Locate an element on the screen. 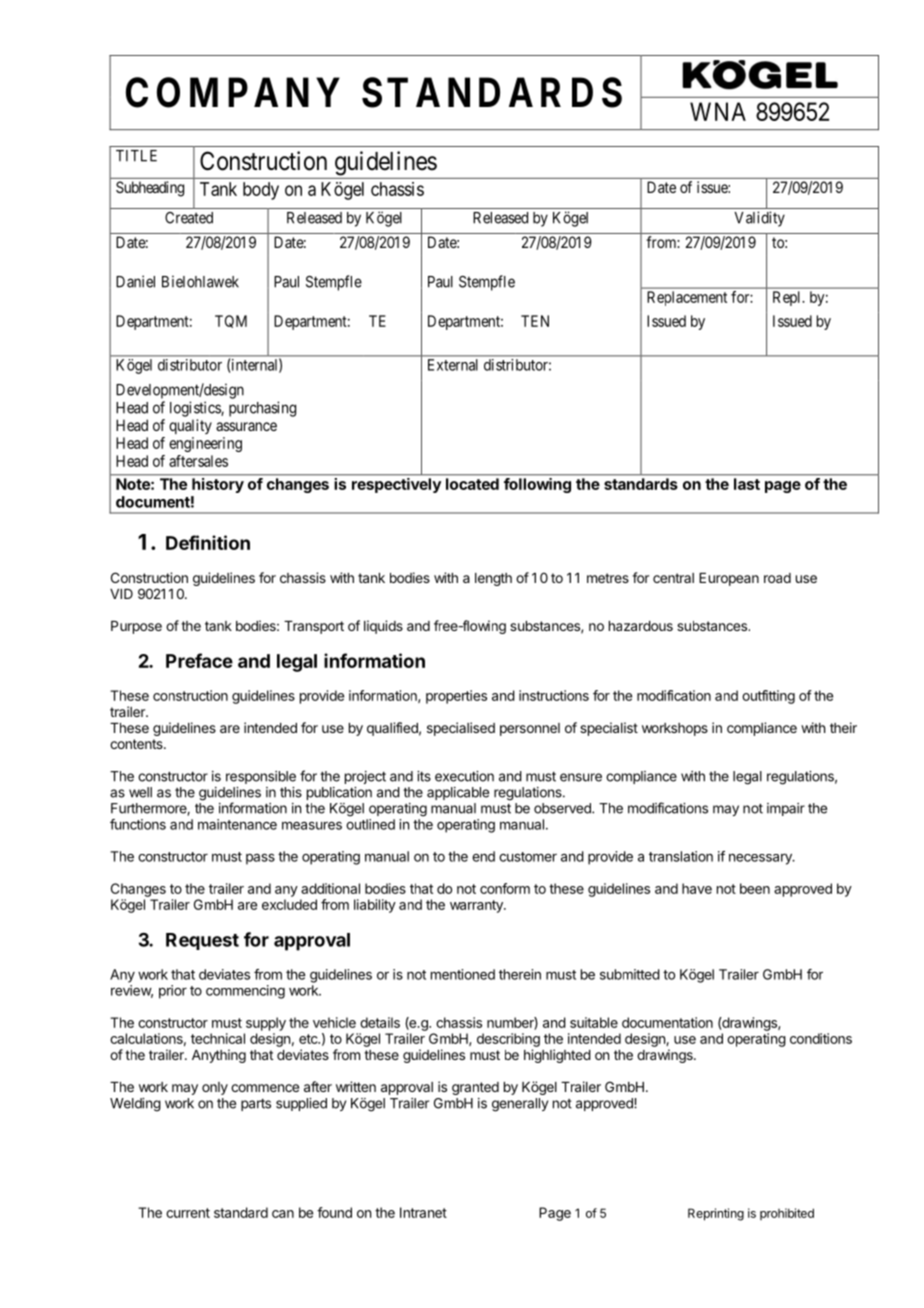 This screenshot has width=924, height=1308. Request is located at coordinates (202, 941).
